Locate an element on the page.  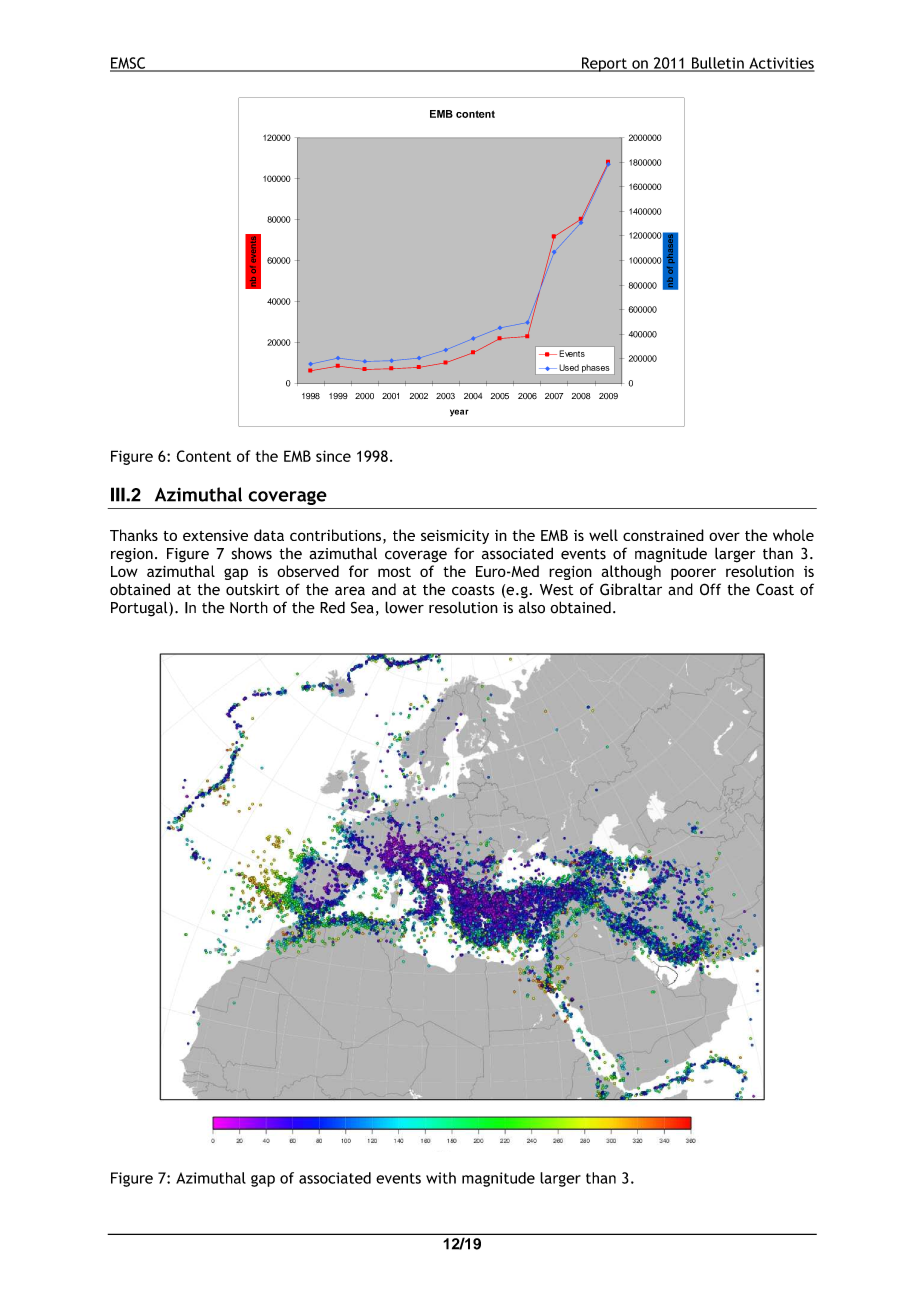
with is located at coordinates (441, 1178).
